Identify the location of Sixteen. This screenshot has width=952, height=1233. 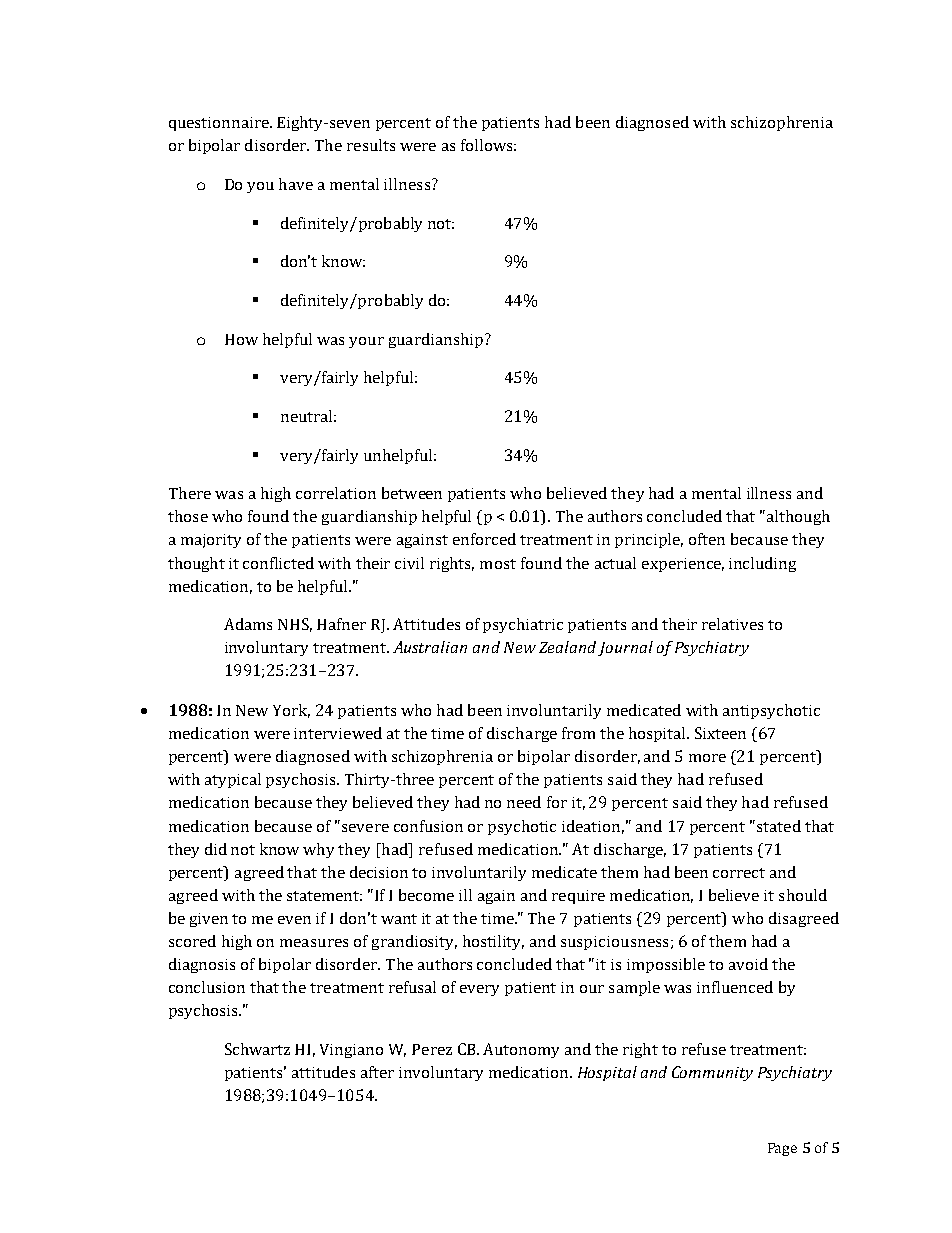
(720, 733).
